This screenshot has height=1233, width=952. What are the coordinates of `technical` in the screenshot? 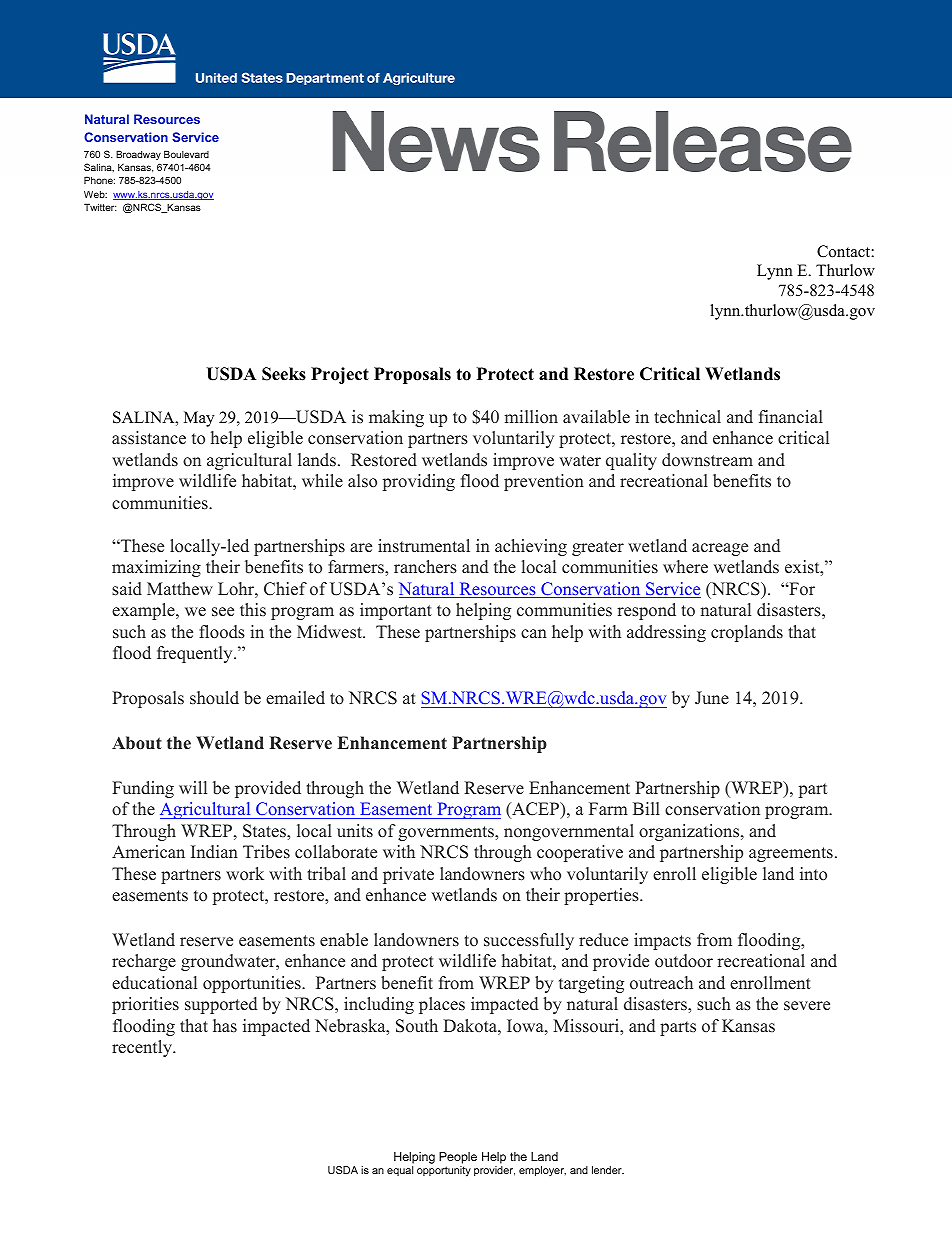 It's located at (687, 417).
